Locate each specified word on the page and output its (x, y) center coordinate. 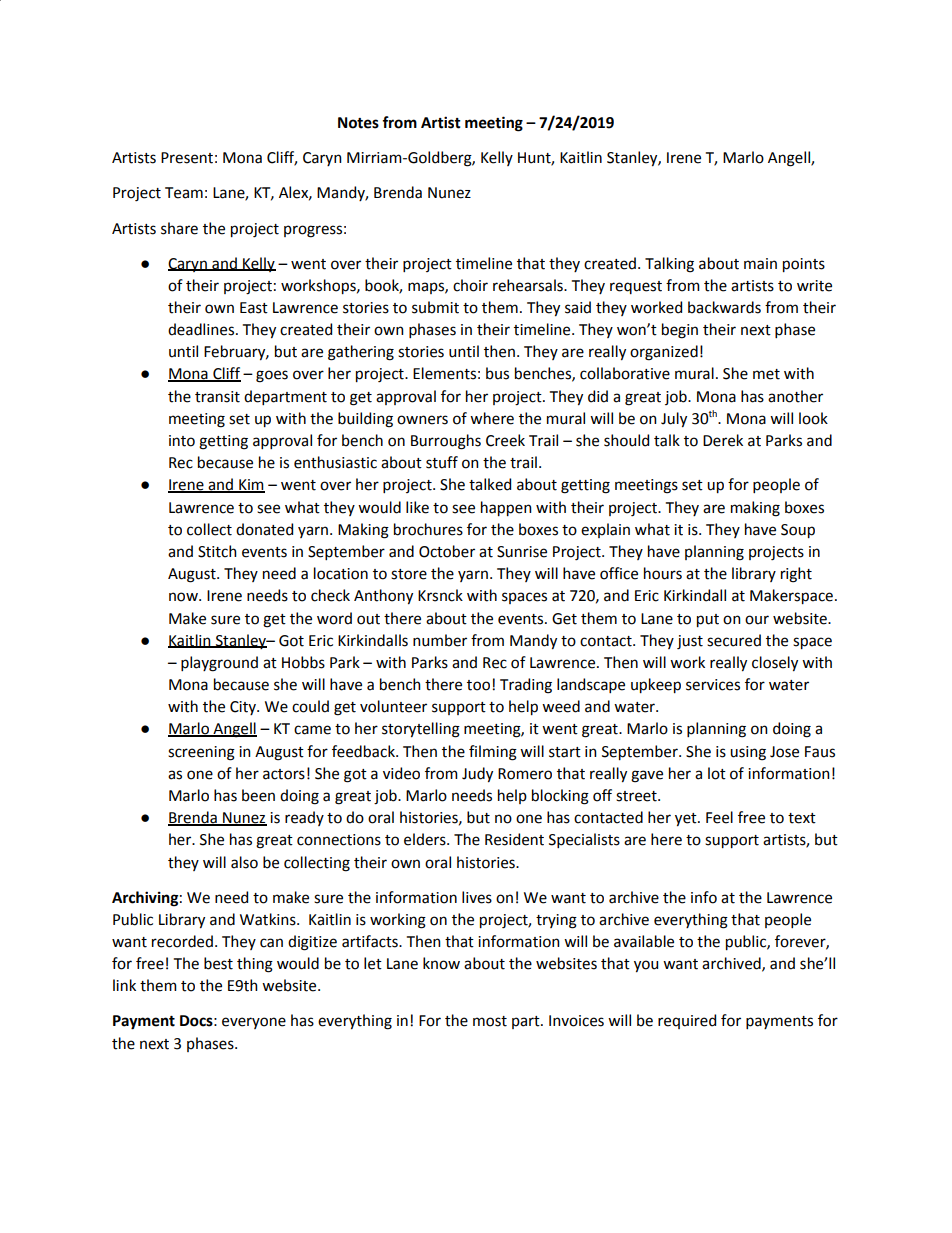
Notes (358, 123)
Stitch (217, 551)
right (796, 575)
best (218, 963)
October (447, 551)
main (760, 264)
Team (184, 193)
